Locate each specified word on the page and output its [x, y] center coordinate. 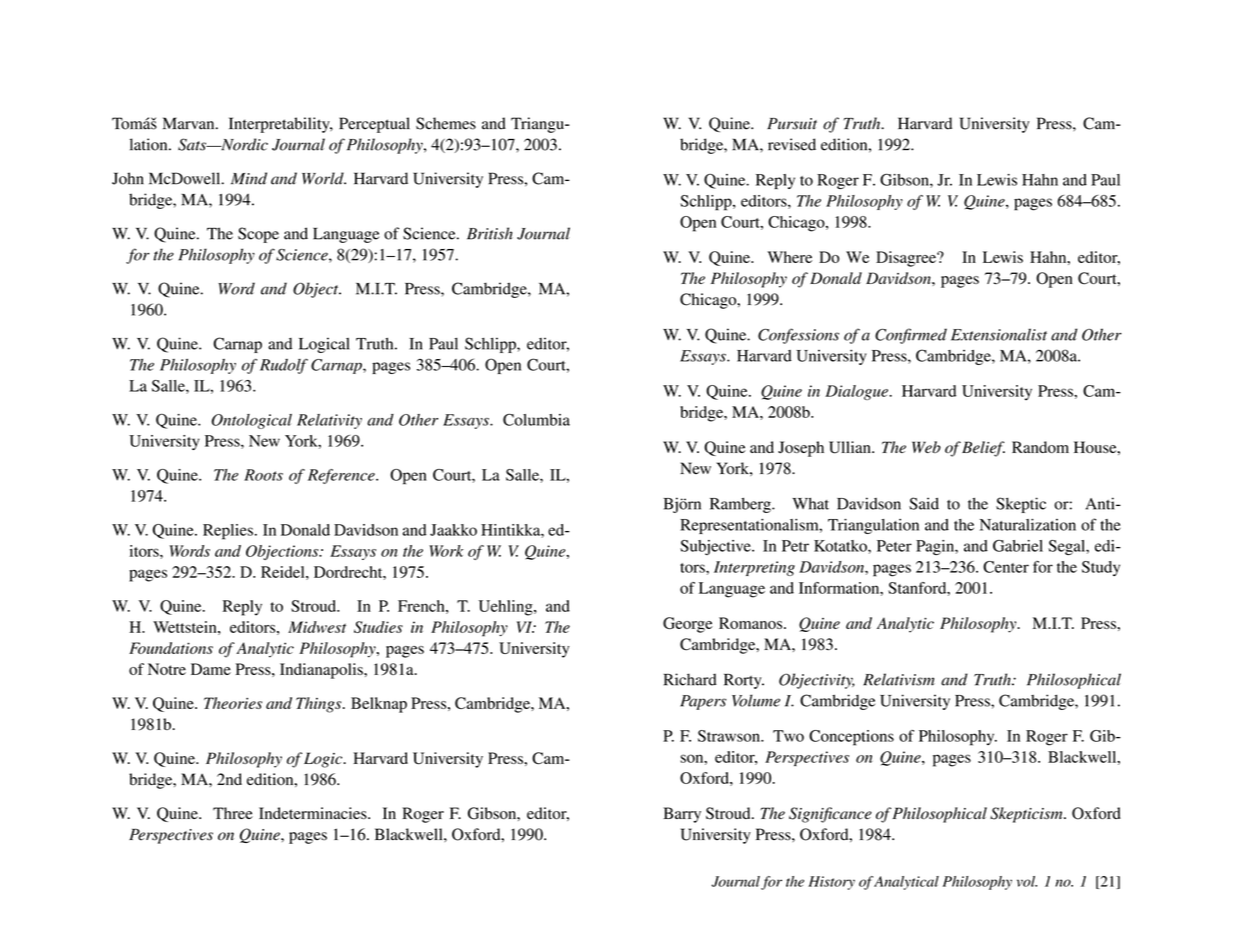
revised [792, 144]
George [688, 625]
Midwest [317, 627]
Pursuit [792, 124]
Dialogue [857, 392]
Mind [249, 178]
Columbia [536, 419]
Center [1006, 567]
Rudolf [284, 366]
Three [233, 813]
